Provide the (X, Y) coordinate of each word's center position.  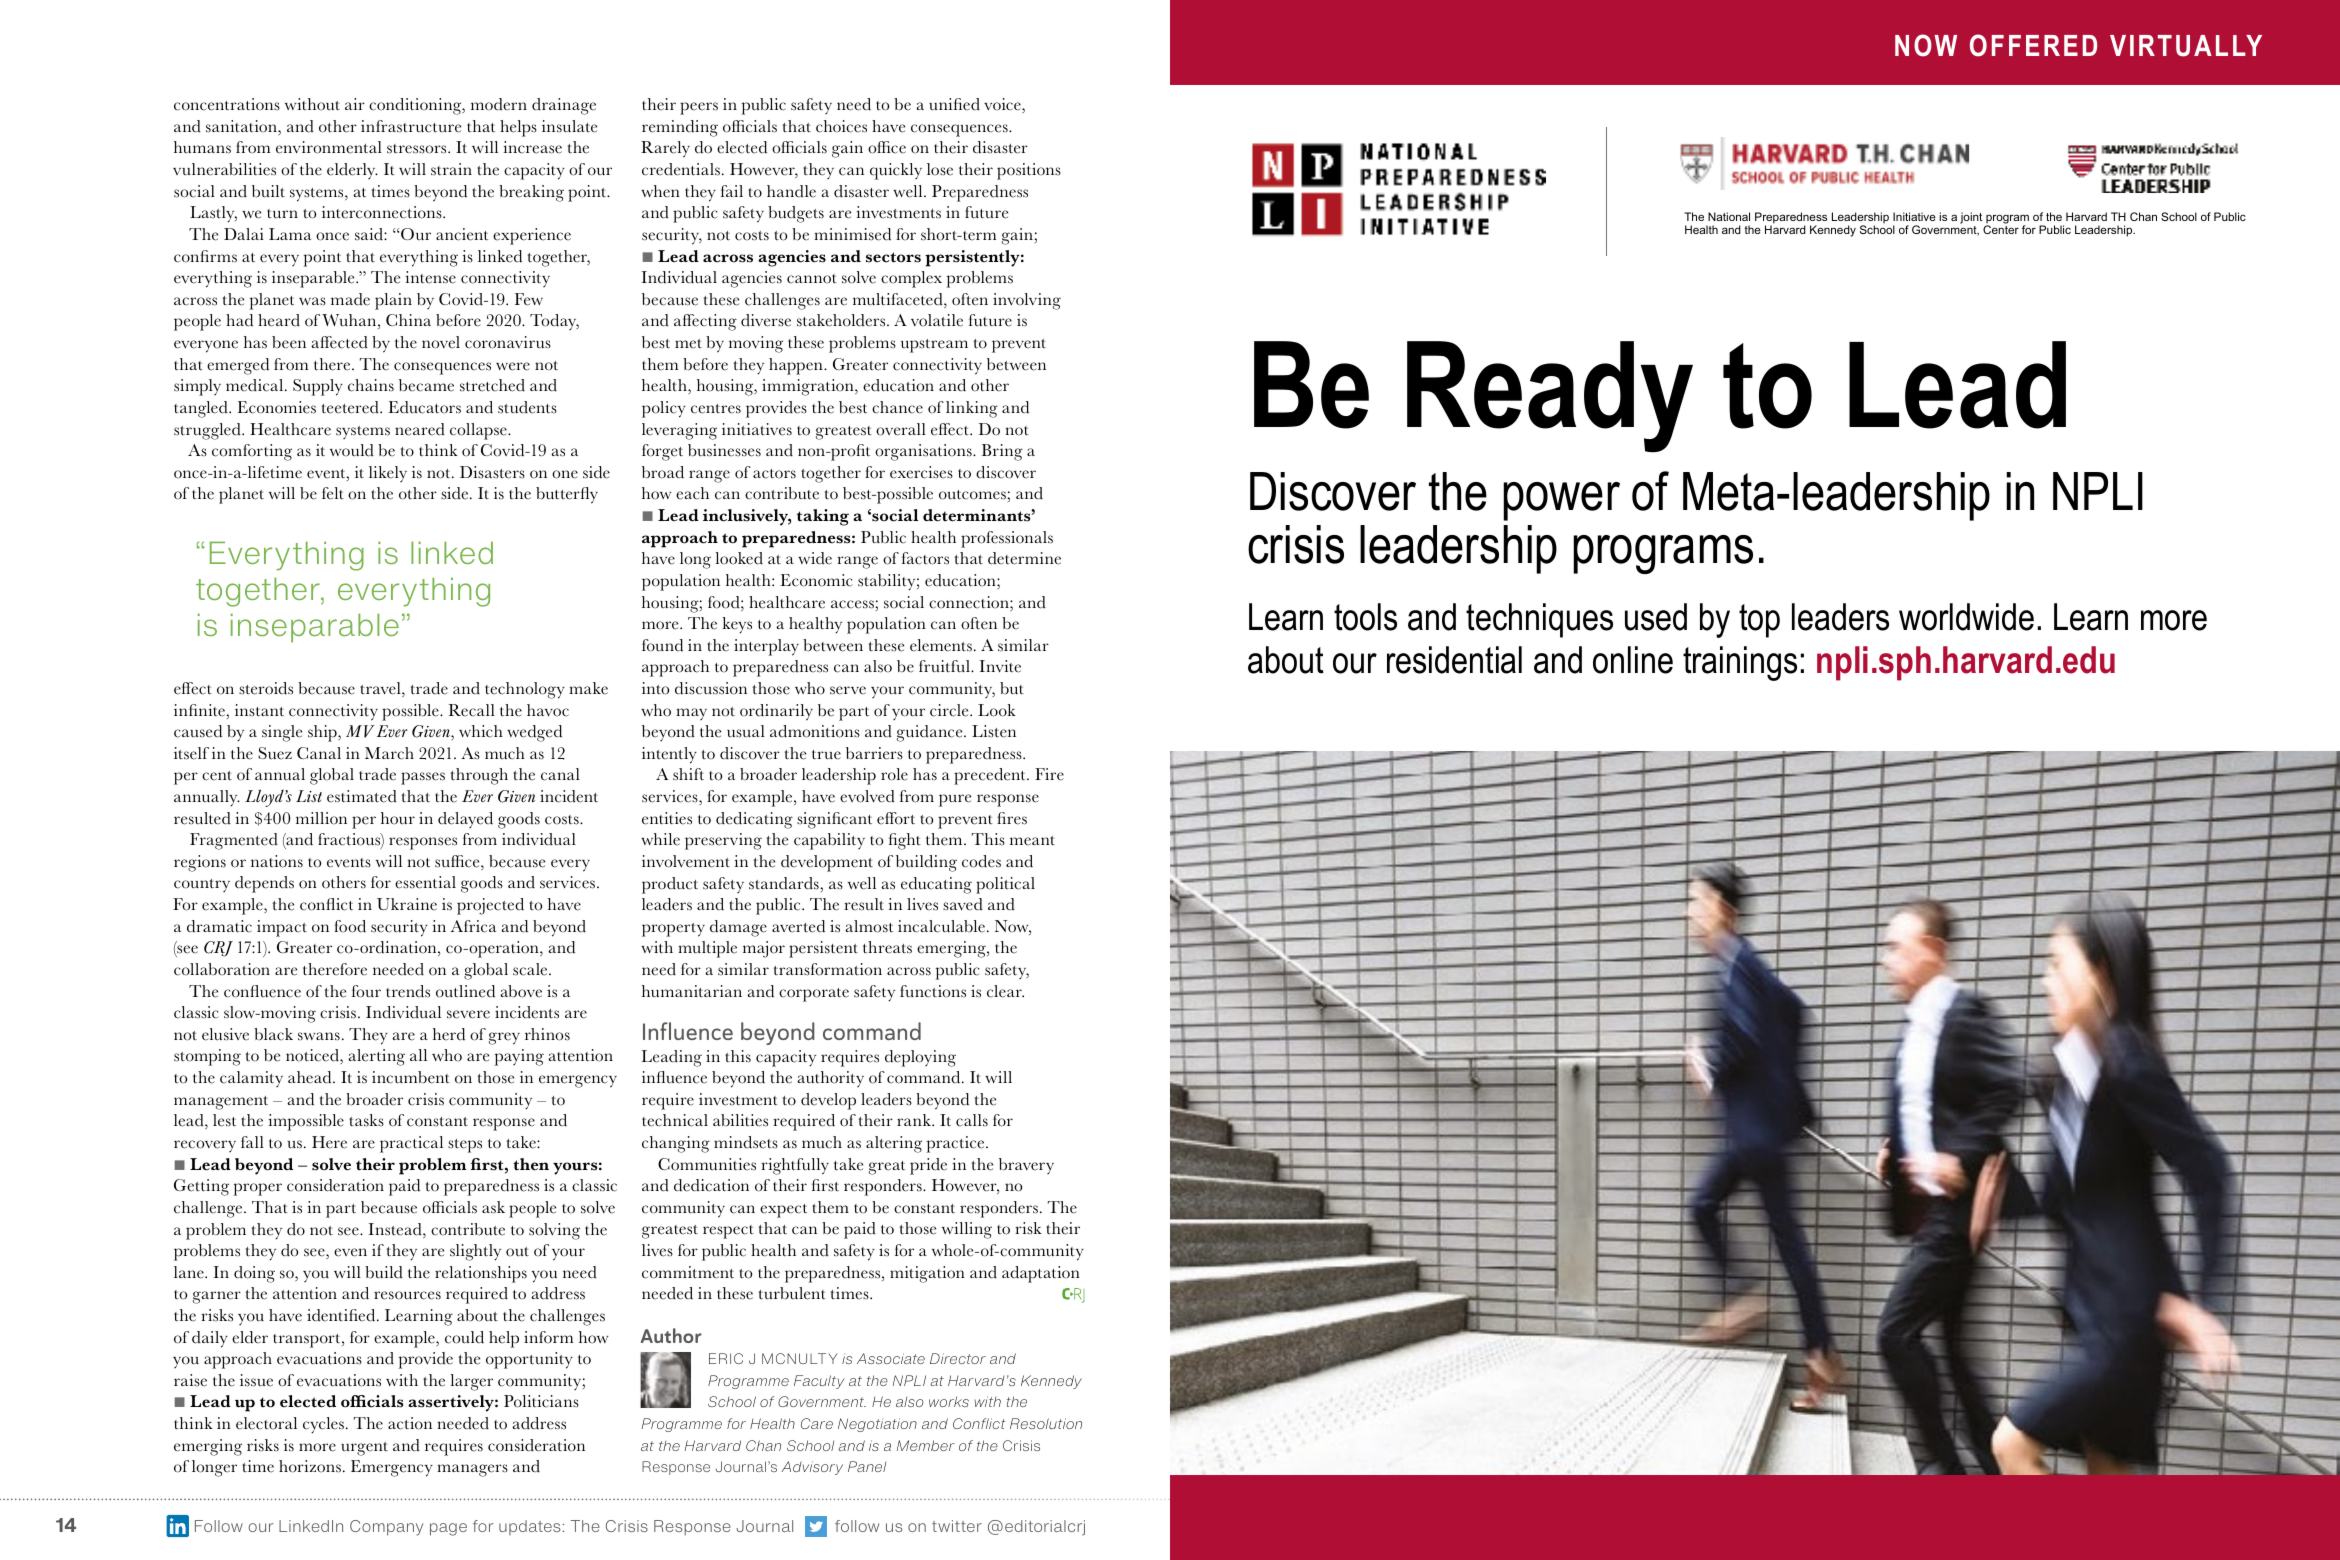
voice (1003, 105)
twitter (957, 1526)
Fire (1049, 774)
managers (472, 1470)
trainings (1740, 663)
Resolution (1046, 1423)
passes (423, 778)
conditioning (416, 106)
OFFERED (2033, 45)
